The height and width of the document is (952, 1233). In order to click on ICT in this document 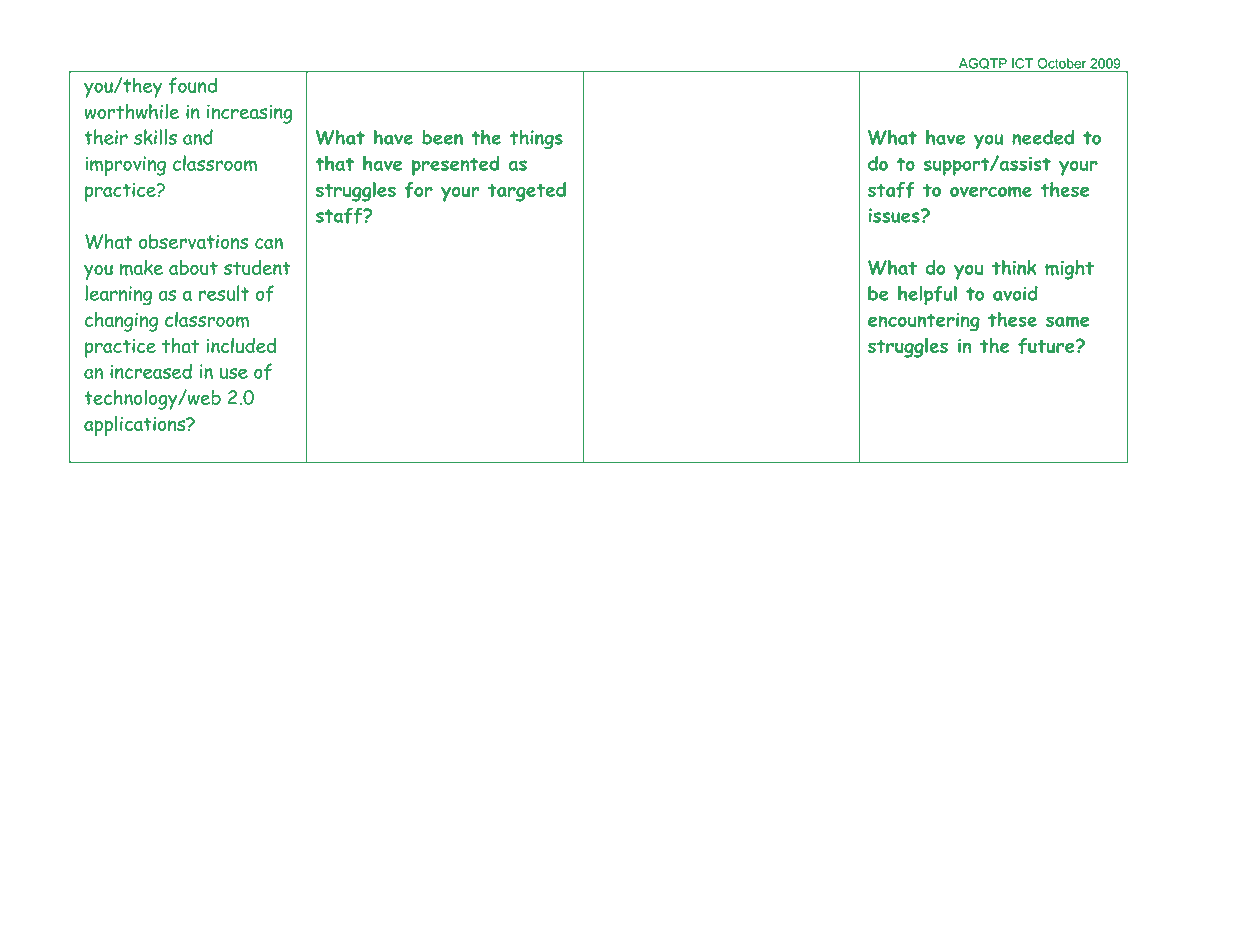, I will do `click(1022, 63)`.
